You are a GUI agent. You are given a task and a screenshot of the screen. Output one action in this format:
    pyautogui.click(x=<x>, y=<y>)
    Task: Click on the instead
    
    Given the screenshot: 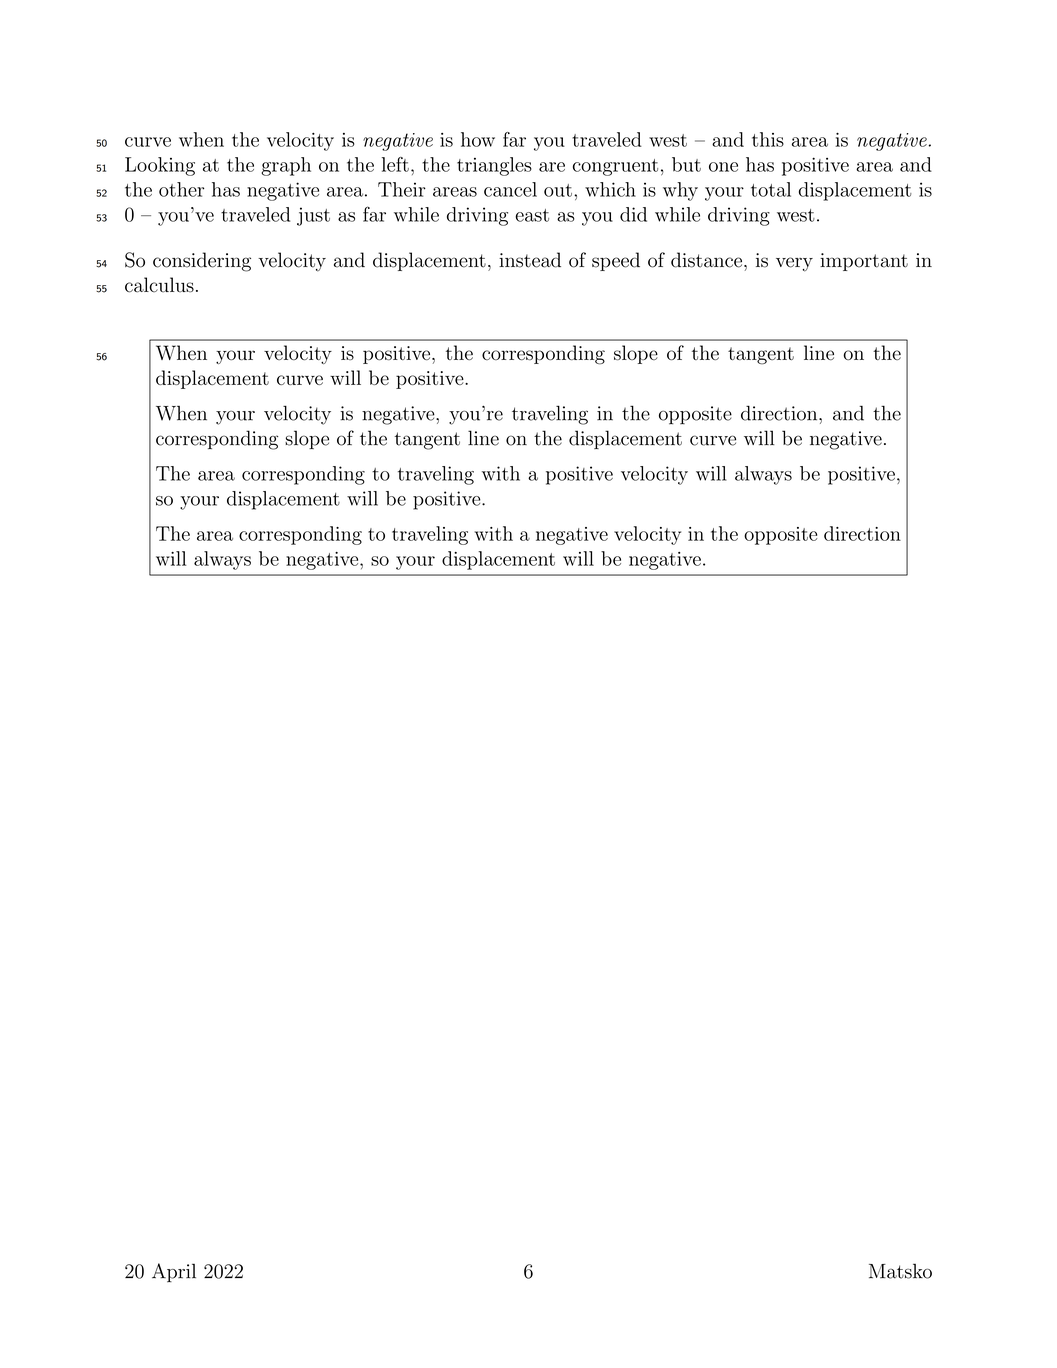 What is the action you would take?
    pyautogui.click(x=530, y=260)
